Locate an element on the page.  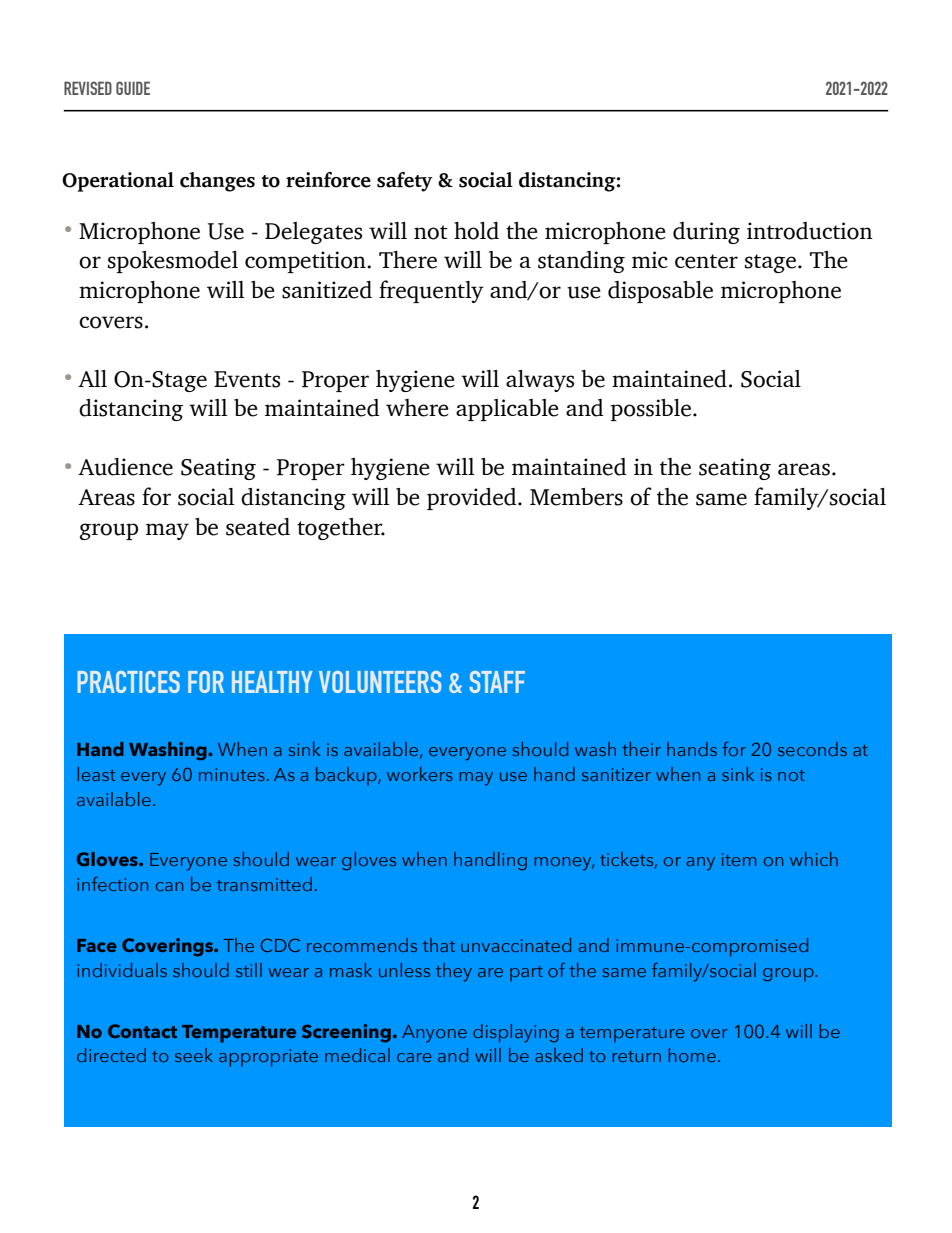
home is located at coordinates (692, 1055).
